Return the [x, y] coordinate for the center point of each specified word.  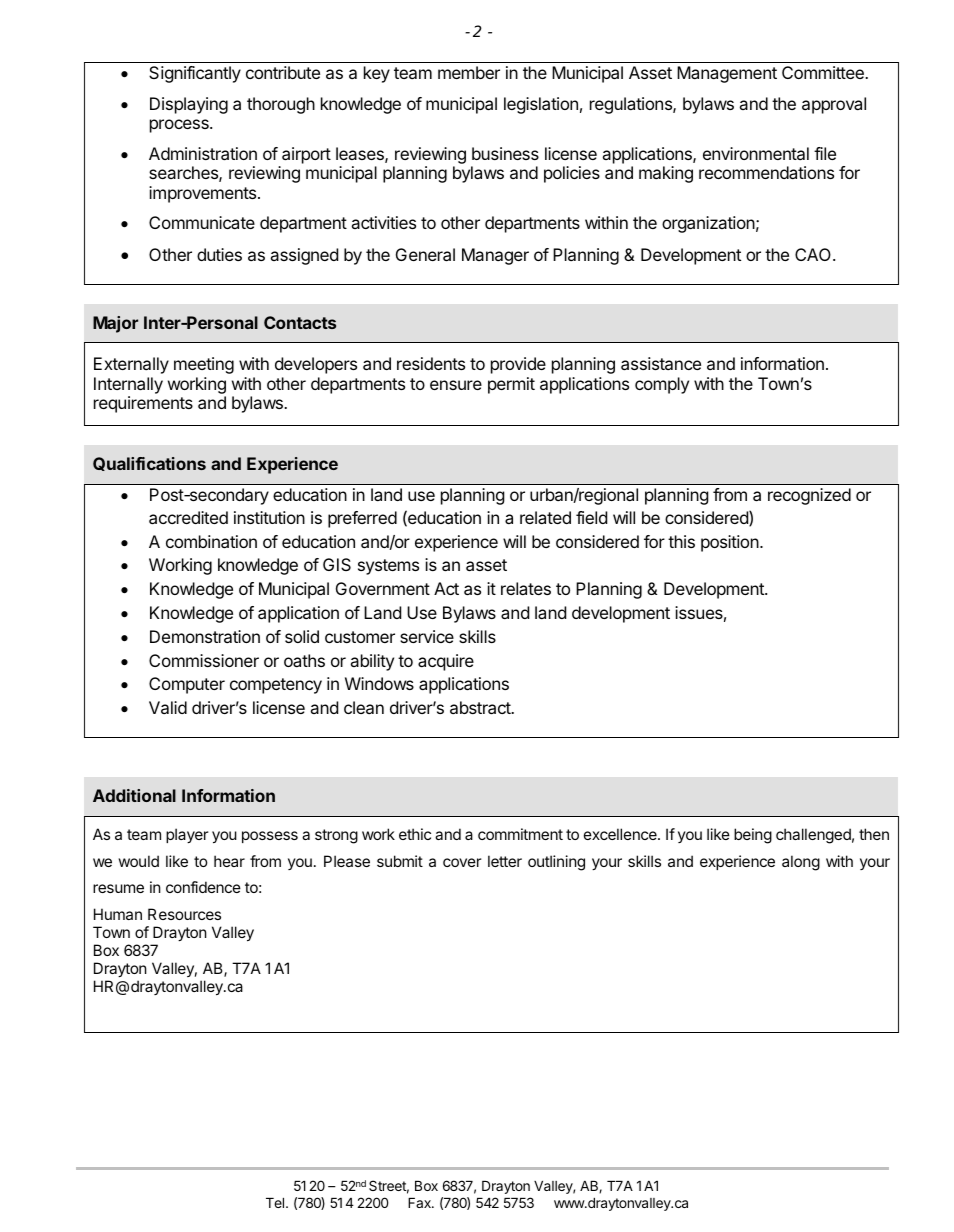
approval [834, 105]
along [801, 863]
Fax [420, 1203]
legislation [541, 105]
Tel [276, 1203]
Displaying [189, 105]
